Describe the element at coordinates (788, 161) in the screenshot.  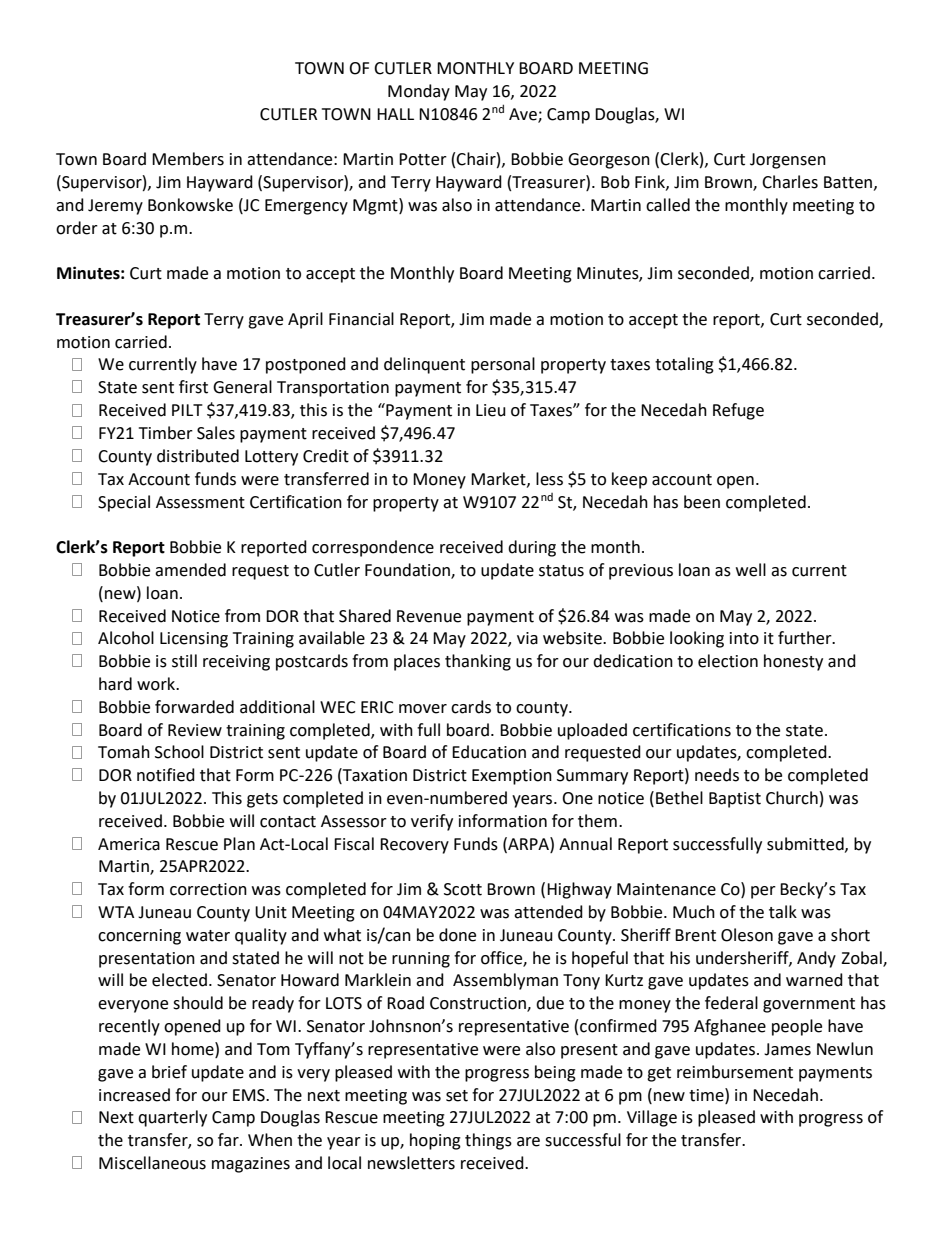
I see `Jorgensen` at that location.
